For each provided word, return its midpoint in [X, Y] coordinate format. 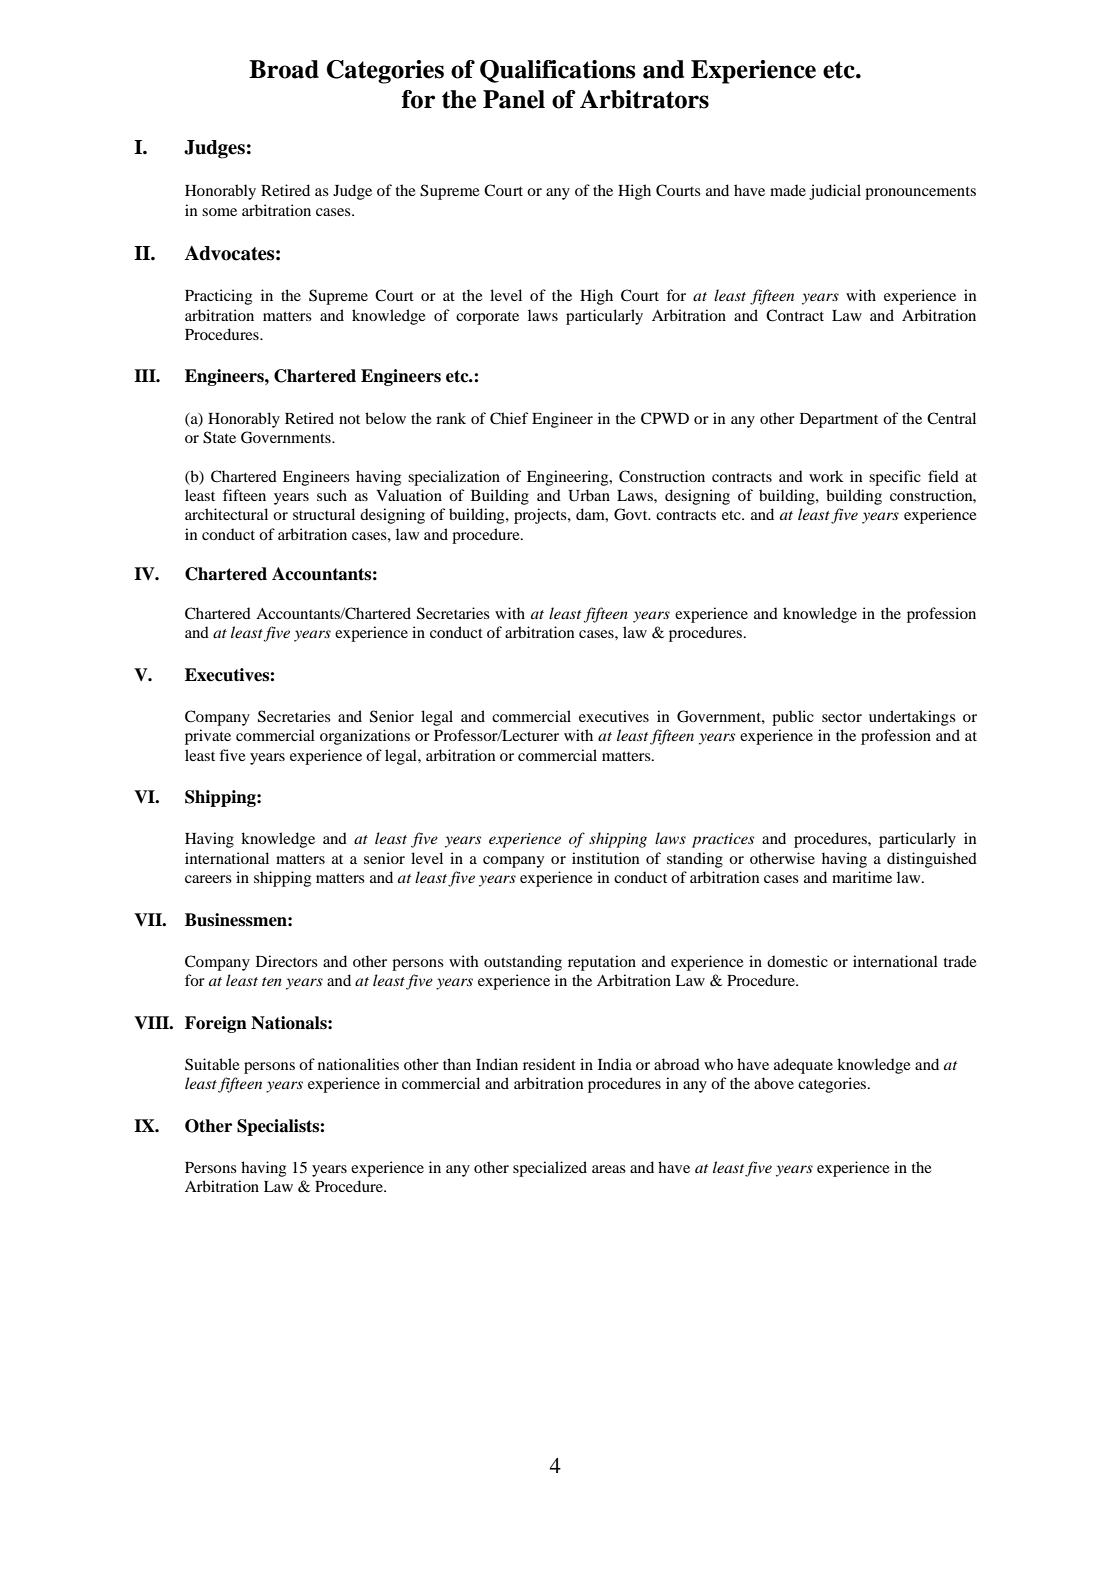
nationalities [358, 1064]
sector [842, 717]
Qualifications [558, 71]
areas [609, 1169]
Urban [589, 495]
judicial [835, 192]
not [349, 419]
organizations [365, 737]
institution [606, 858]
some [219, 212]
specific [895, 478]
